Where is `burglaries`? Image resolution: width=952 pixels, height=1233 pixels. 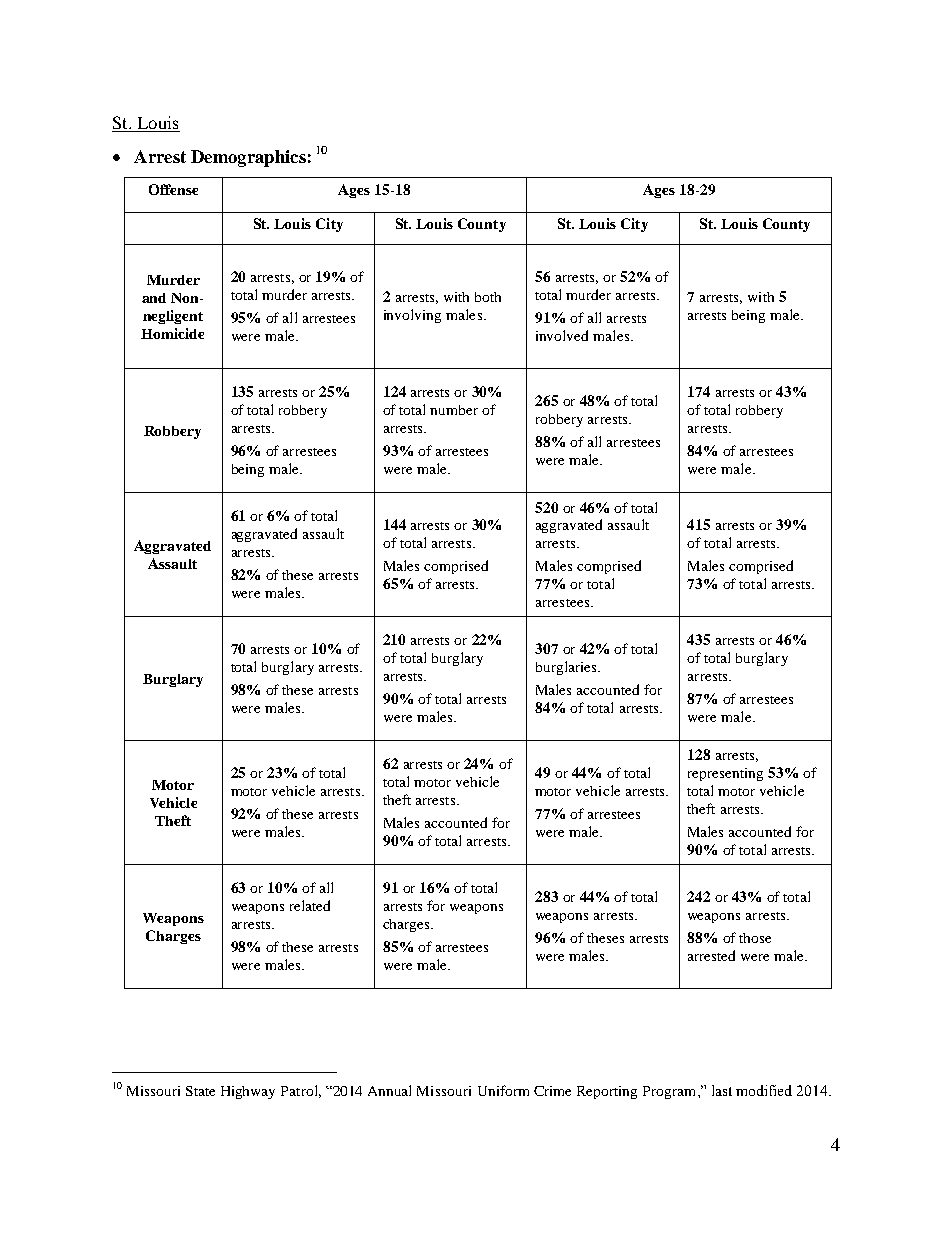 burglaries is located at coordinates (567, 668).
